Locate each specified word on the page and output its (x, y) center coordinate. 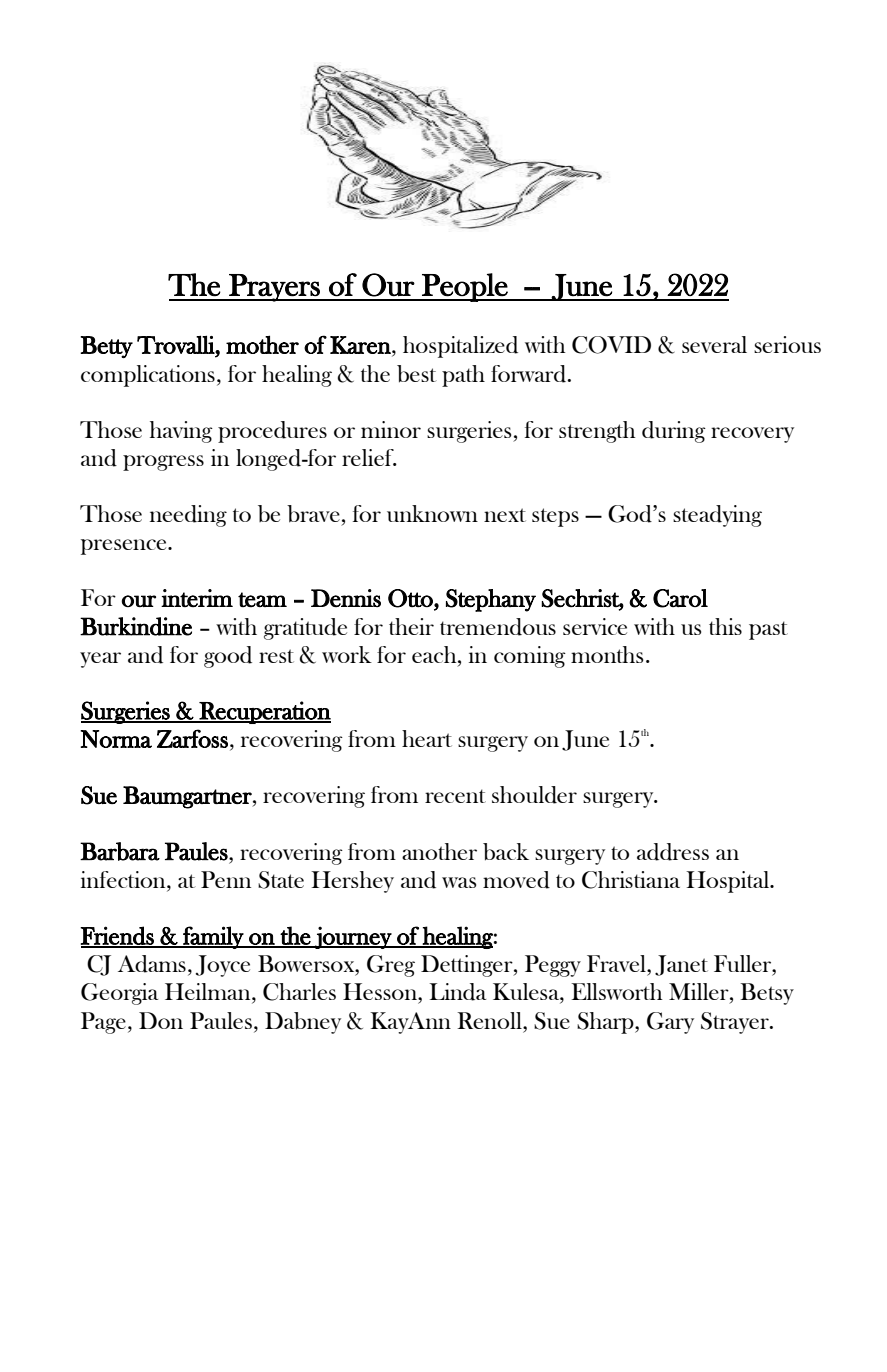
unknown (432, 513)
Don (161, 1020)
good (228, 657)
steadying (717, 516)
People (465, 287)
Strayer (736, 1023)
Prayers (274, 288)
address (673, 852)
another (439, 851)
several (714, 344)
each (435, 654)
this (725, 626)
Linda (457, 992)
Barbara (120, 851)
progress (163, 463)
